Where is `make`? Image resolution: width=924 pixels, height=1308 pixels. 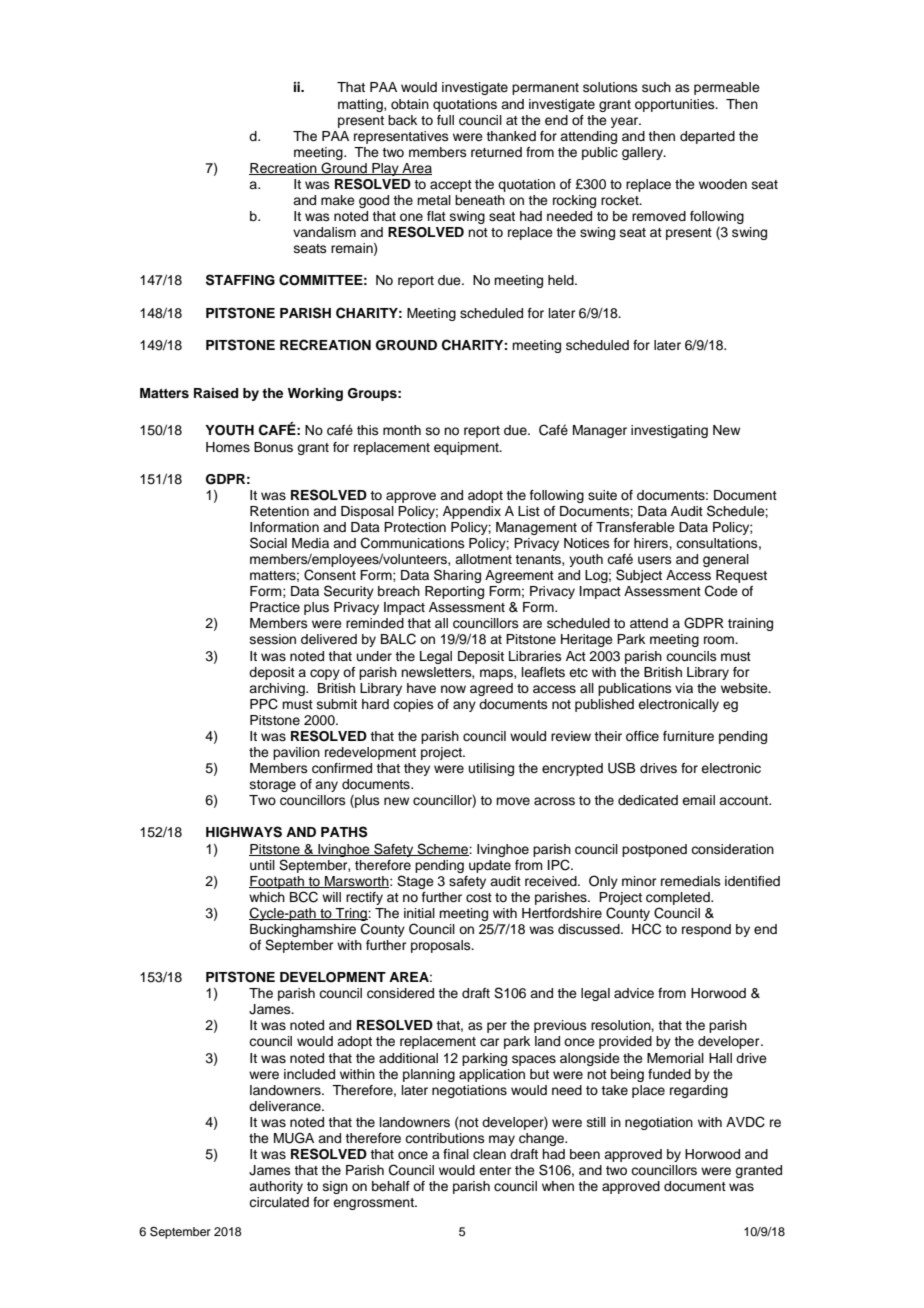
make is located at coordinates (338, 200).
